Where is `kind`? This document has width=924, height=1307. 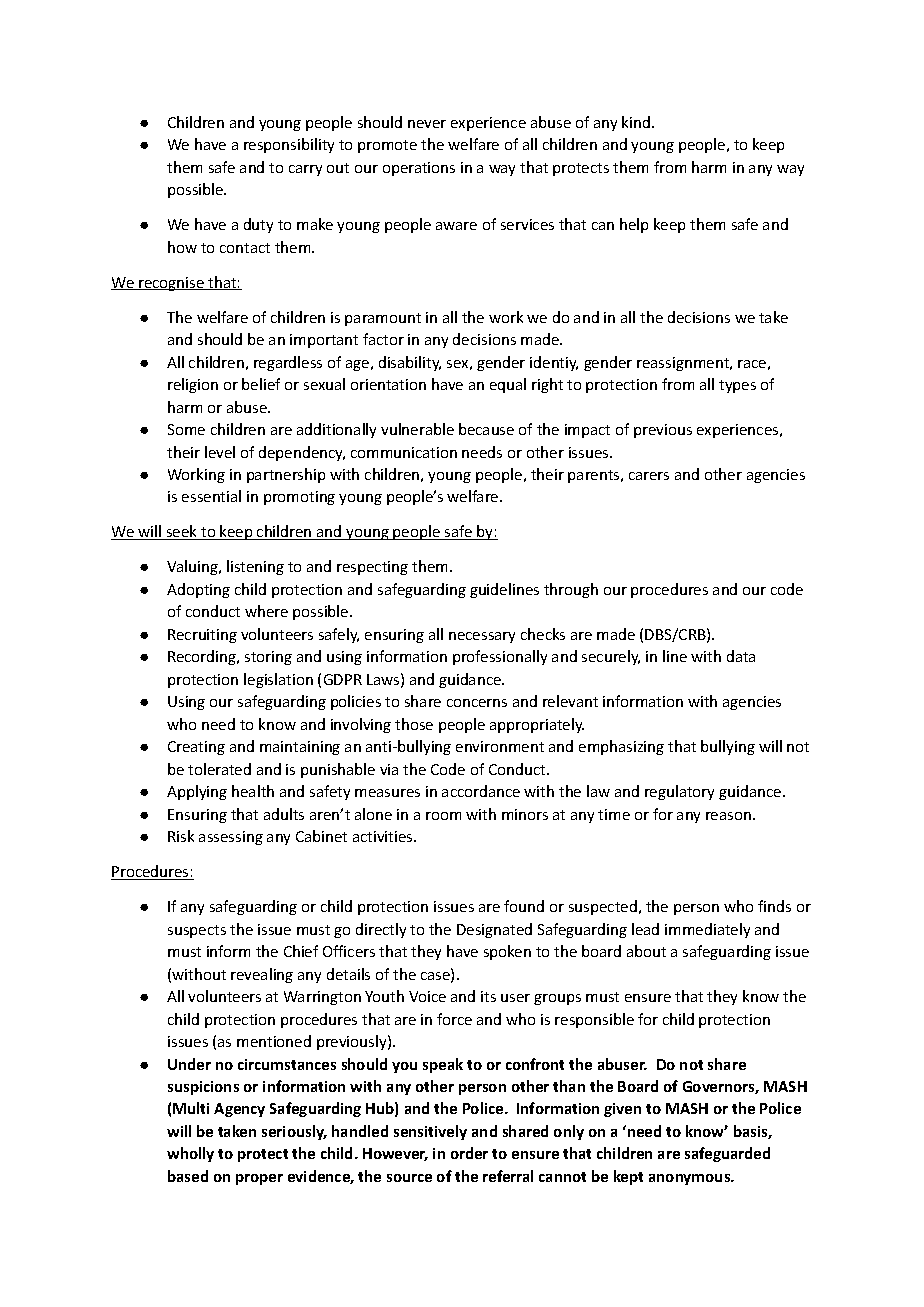 kind is located at coordinates (637, 122).
